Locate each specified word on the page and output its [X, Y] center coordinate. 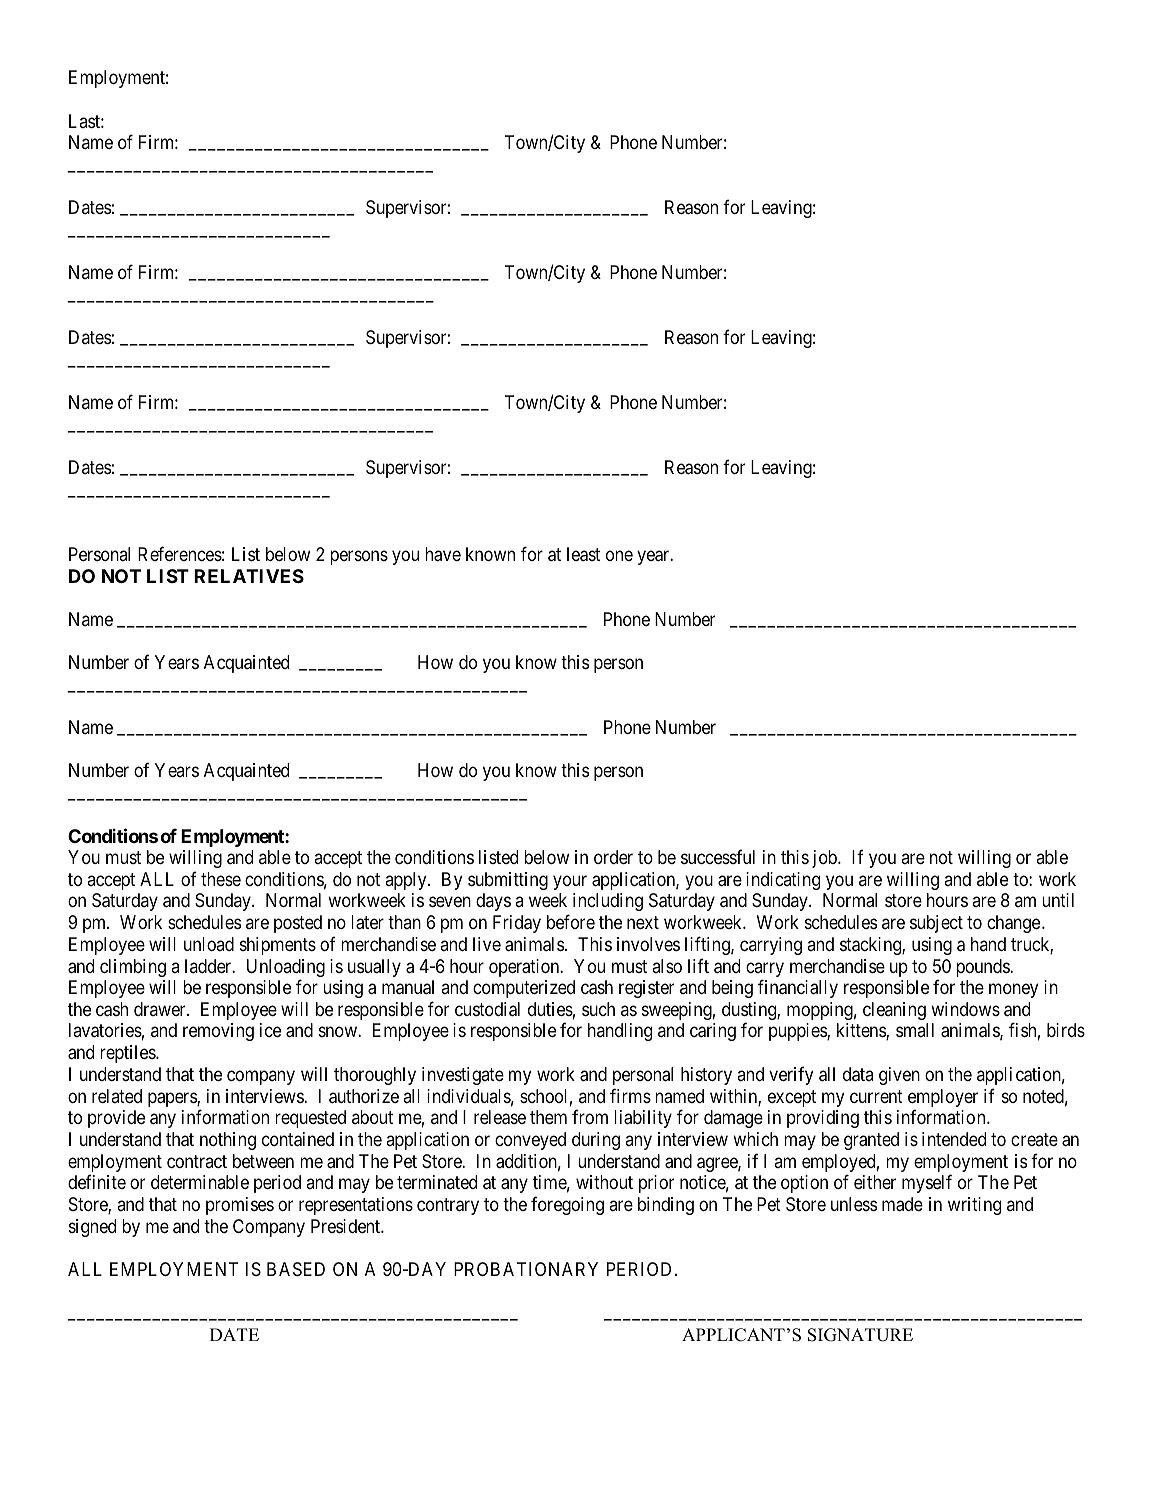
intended [954, 1139]
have [443, 554]
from [590, 1116]
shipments [278, 946]
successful [718, 857]
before [571, 921]
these [221, 879]
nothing [228, 1141]
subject [936, 924]
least [583, 554]
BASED [296, 1269]
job [825, 859]
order [613, 857]
